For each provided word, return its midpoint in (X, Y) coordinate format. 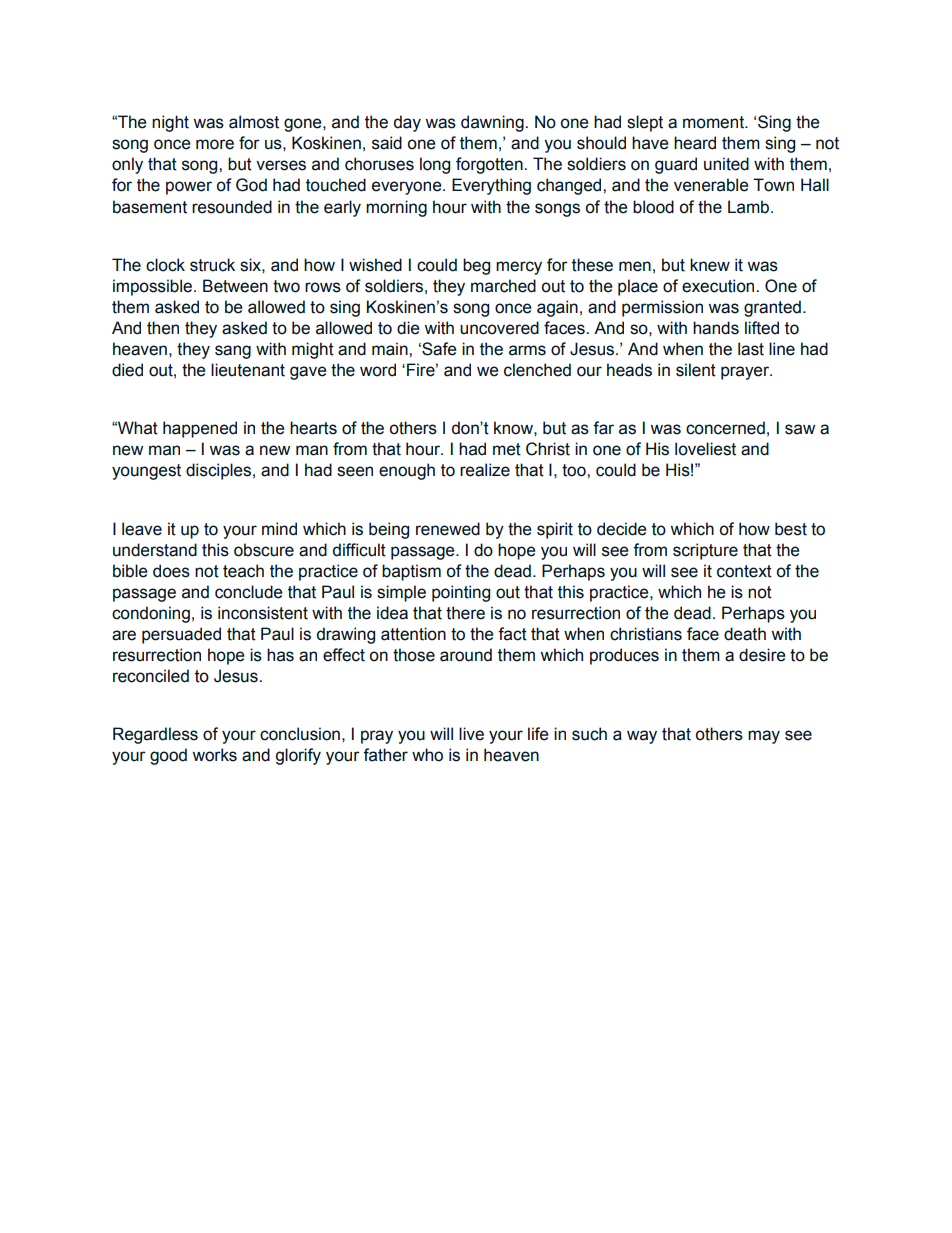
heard (695, 143)
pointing (461, 593)
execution (719, 286)
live (471, 734)
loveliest (705, 449)
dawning (493, 123)
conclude (248, 592)
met (507, 449)
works (214, 755)
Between (235, 286)
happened (200, 429)
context (744, 571)
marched (503, 286)
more (215, 144)
